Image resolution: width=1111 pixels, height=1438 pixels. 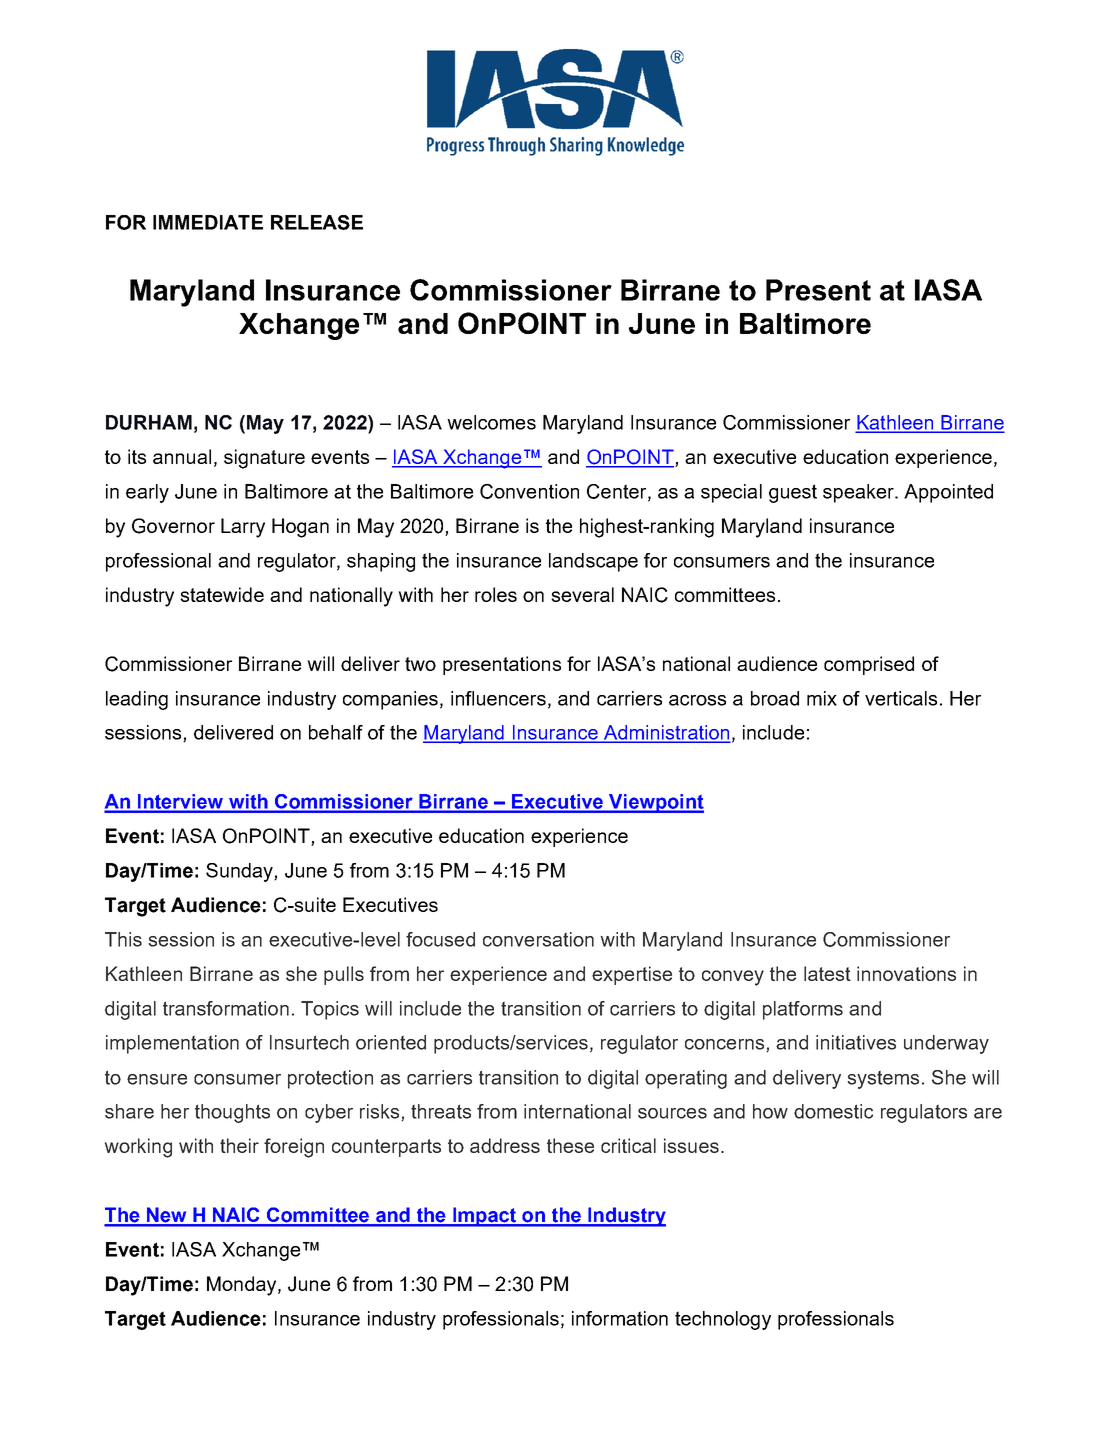 I want to click on speaker, so click(x=859, y=493).
